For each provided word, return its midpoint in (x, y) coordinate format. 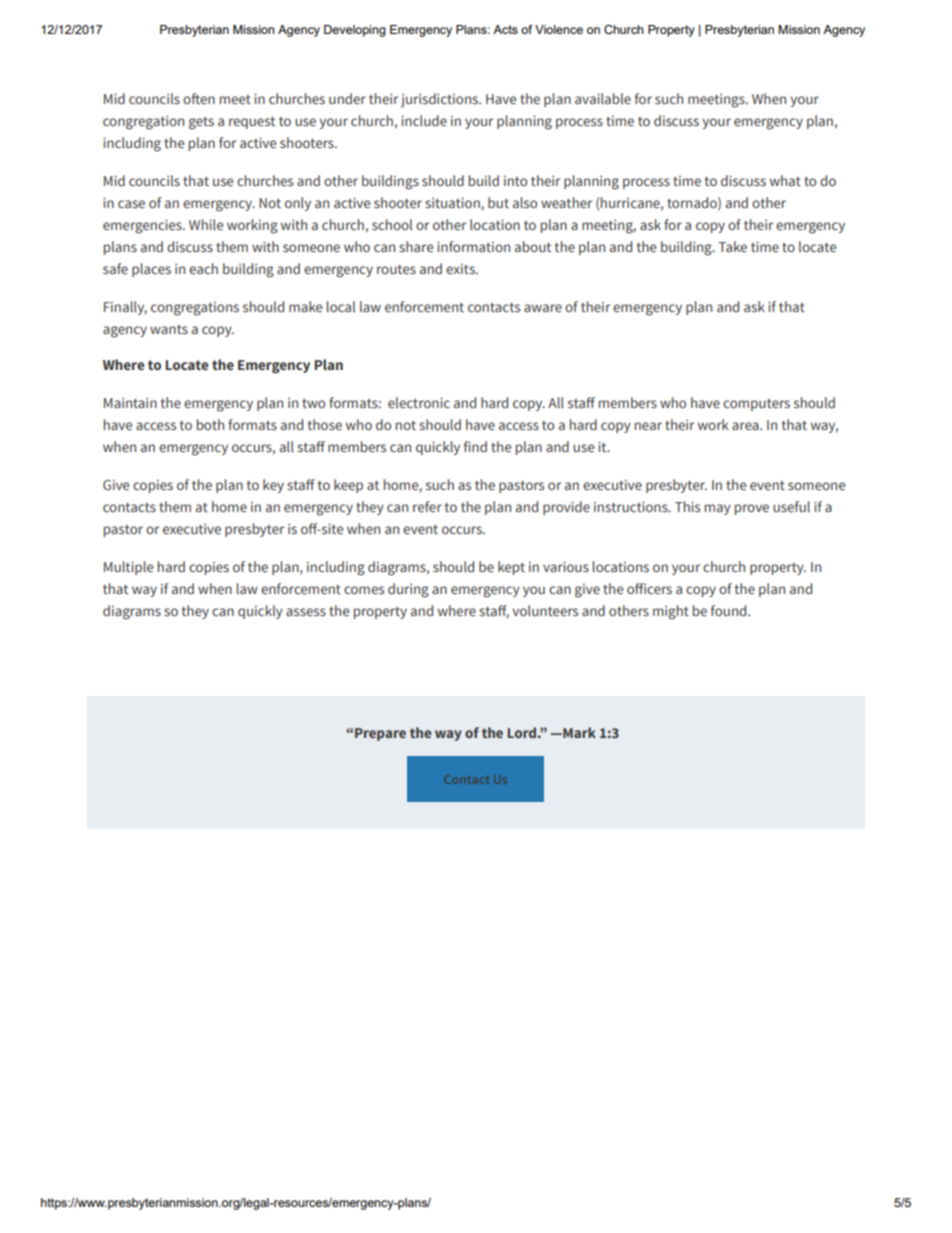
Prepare (380, 734)
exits (461, 269)
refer (427, 506)
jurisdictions (440, 100)
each (203, 268)
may (718, 509)
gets (201, 123)
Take (732, 246)
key (273, 486)
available (603, 98)
